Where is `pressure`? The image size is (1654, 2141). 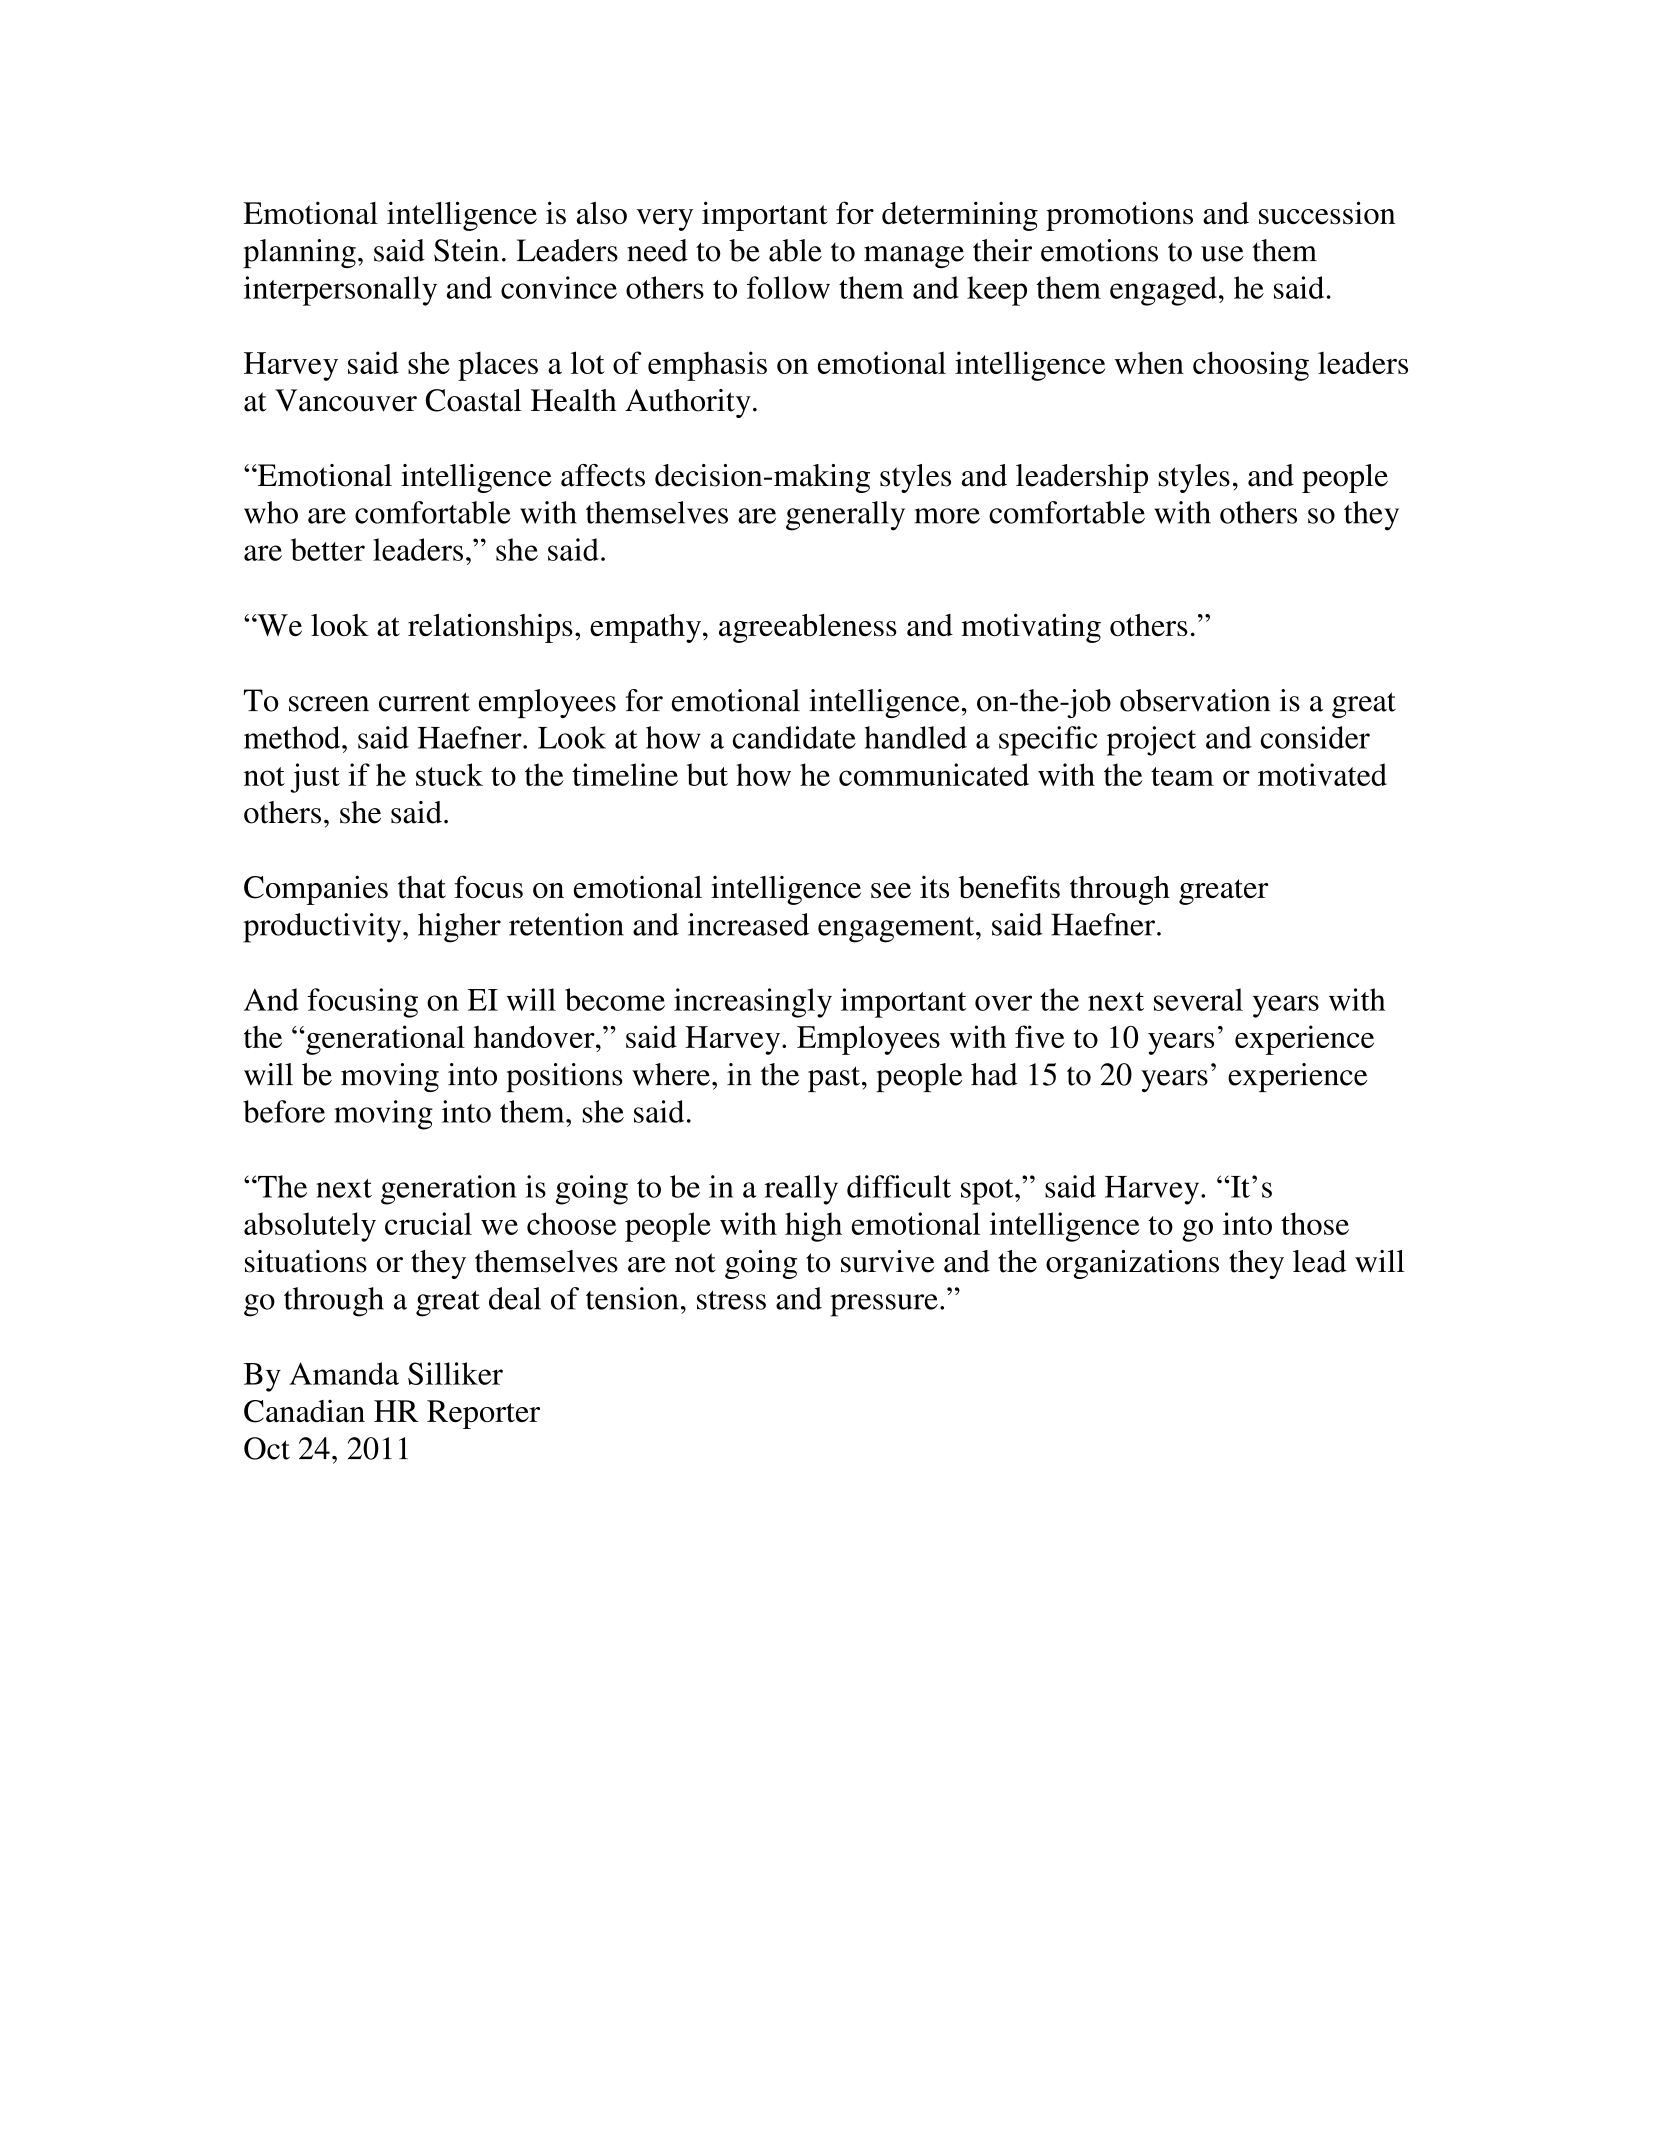
pressure is located at coordinates (884, 1305).
